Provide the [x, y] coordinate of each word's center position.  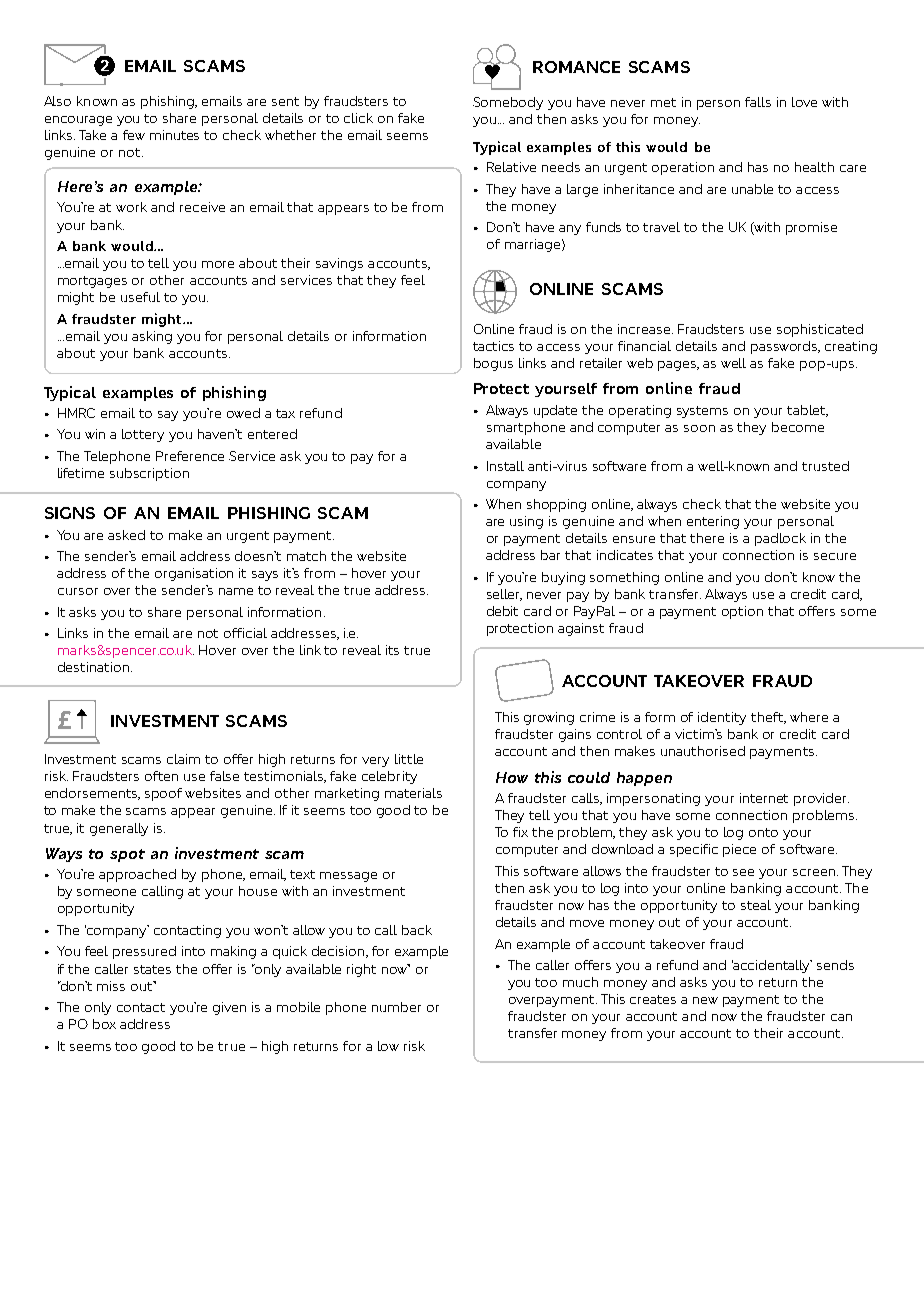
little [409, 759]
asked [126, 535]
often [161, 776]
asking [152, 337]
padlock [780, 539]
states [152, 969]
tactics [493, 346]
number [396, 1007]
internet [764, 798]
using [526, 522]
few [134, 135]
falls [758, 102]
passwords [785, 347]
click [358, 118]
